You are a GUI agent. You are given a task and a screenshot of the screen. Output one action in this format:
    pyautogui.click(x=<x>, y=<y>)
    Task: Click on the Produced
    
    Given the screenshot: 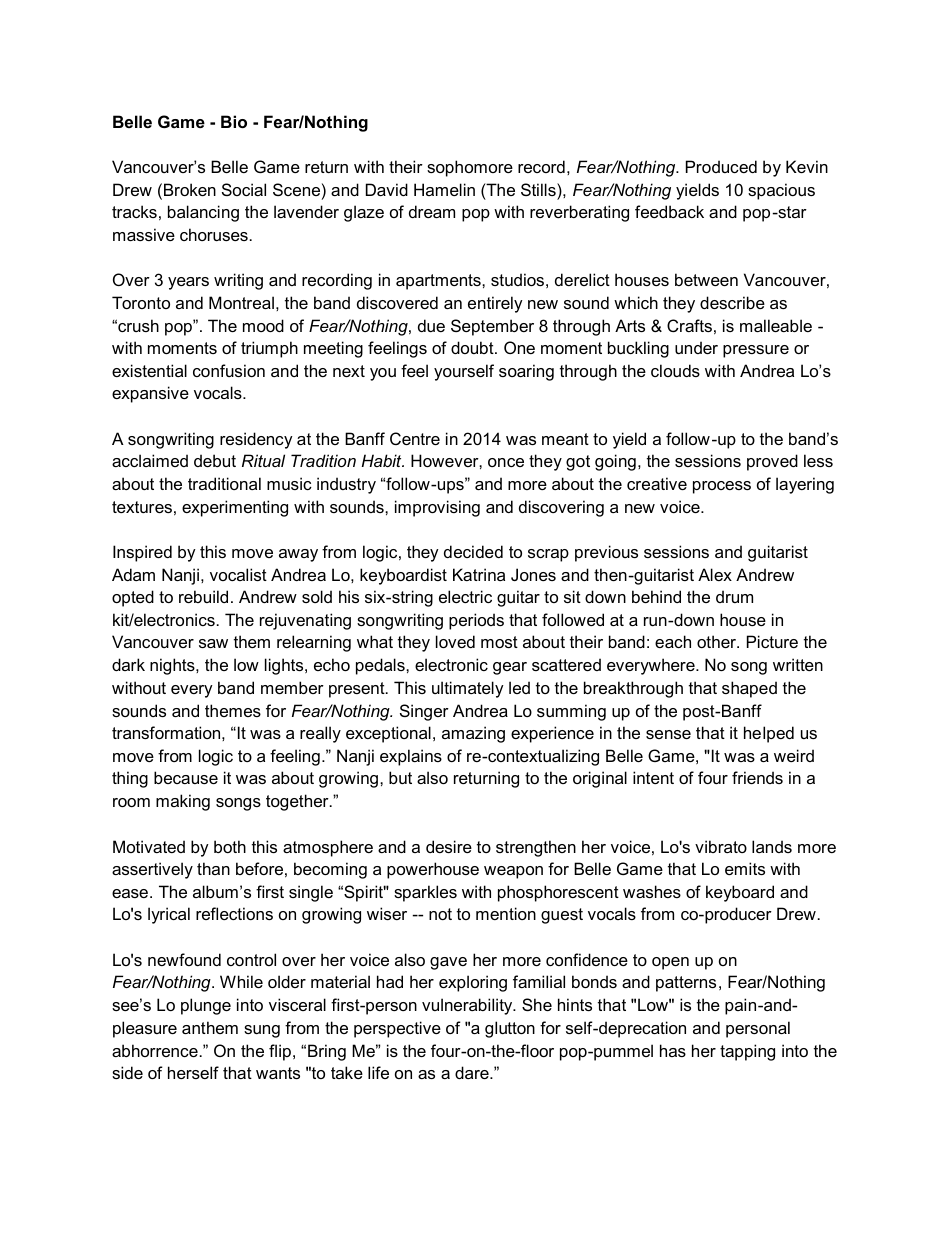 What is the action you would take?
    pyautogui.click(x=721, y=166)
